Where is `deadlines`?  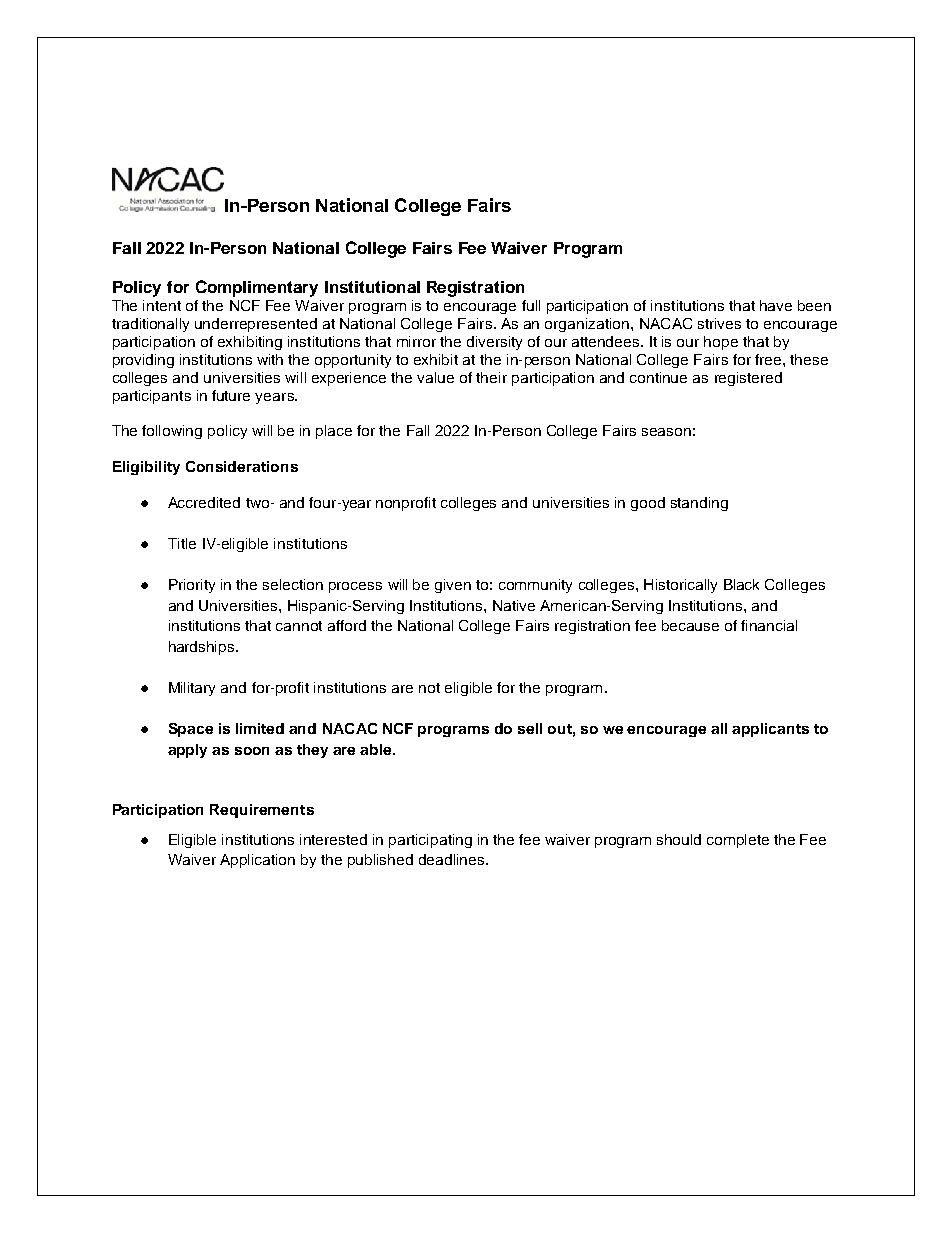
deadlines is located at coordinates (453, 859).
